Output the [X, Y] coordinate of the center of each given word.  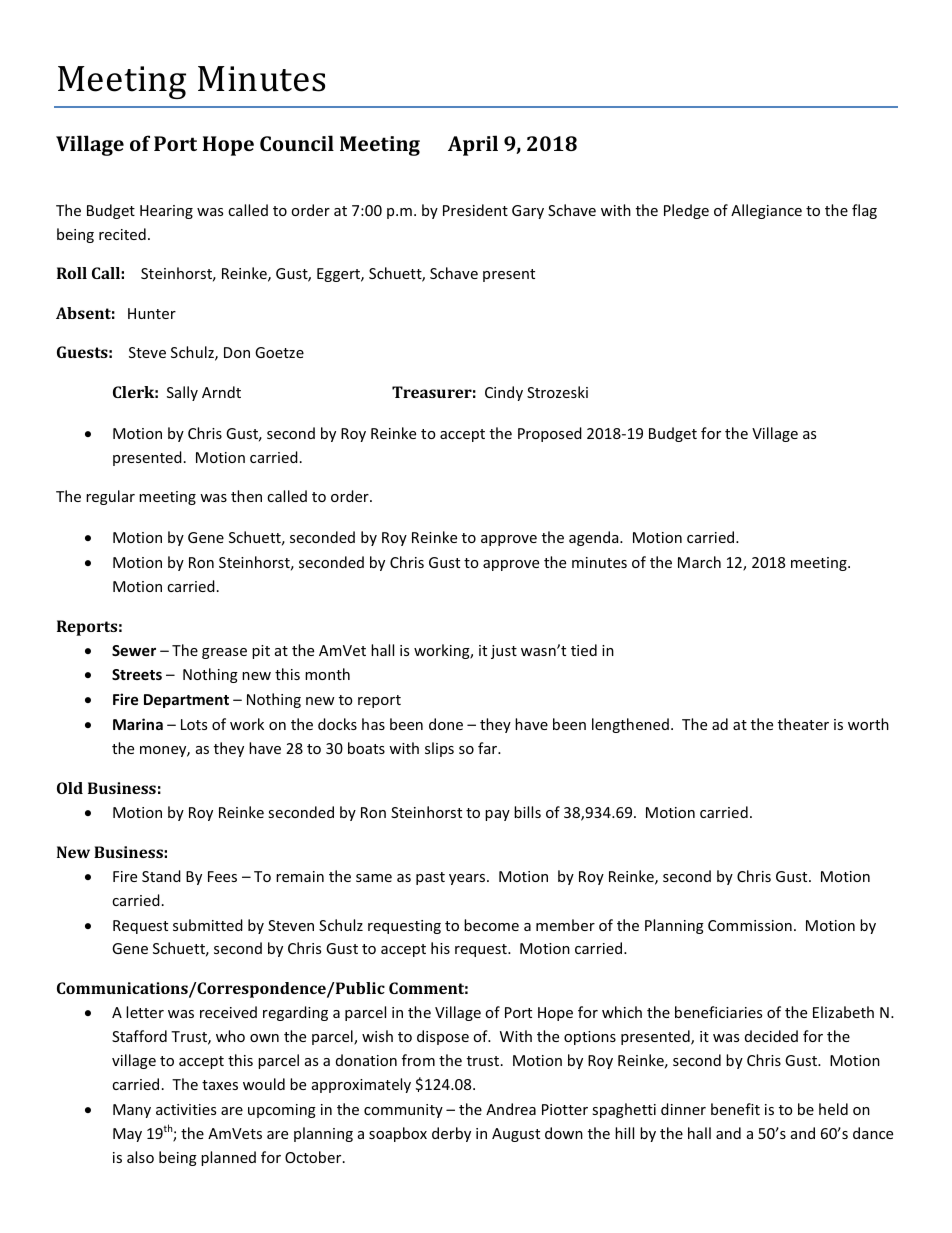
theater [803, 724]
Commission [750, 925]
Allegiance [766, 211]
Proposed [550, 434]
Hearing [166, 212]
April [473, 145]
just [504, 652]
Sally [182, 393]
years [468, 879]
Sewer [134, 650]
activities [186, 1109]
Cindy [504, 393]
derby [451, 1134]
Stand [161, 876]
